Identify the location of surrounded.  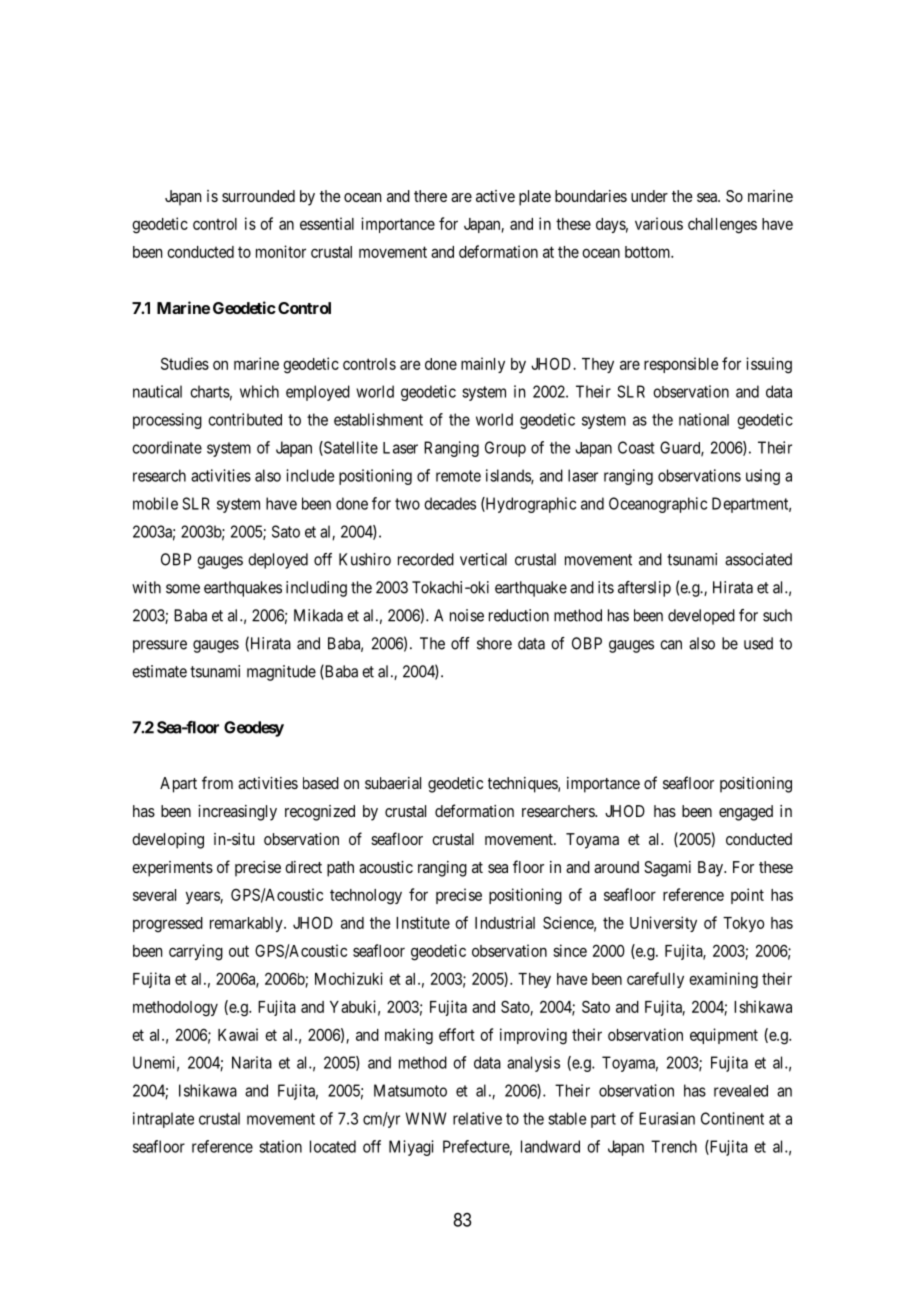
(258, 196).
